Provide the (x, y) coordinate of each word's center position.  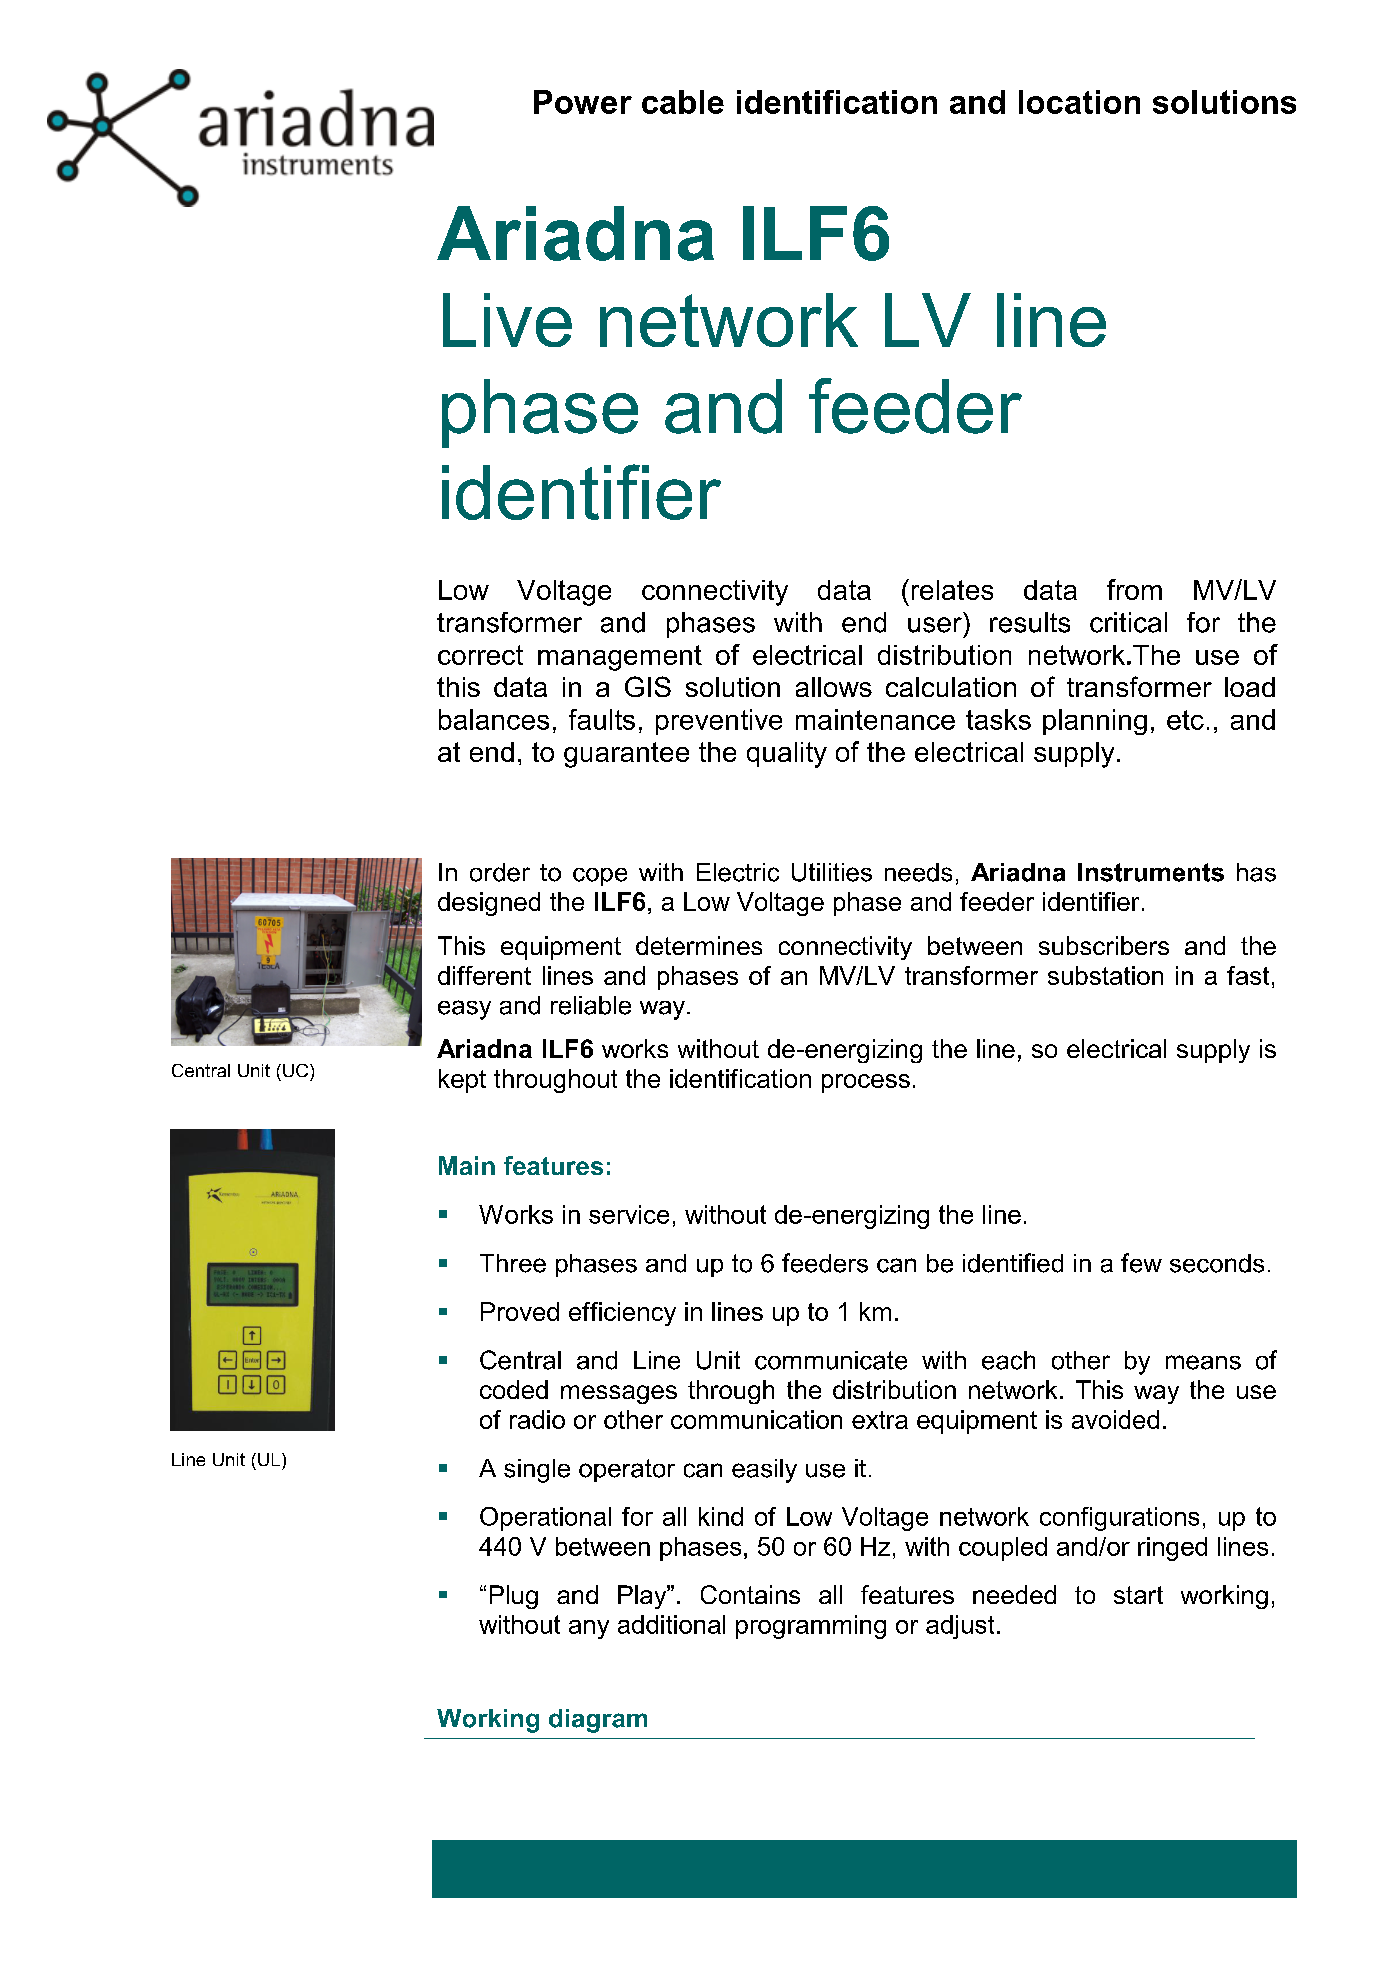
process (866, 1083)
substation (1105, 975)
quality (787, 755)
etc (1185, 720)
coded (514, 1389)
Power (583, 102)
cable (683, 102)
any (589, 1629)
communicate (831, 1360)
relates (952, 590)
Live (507, 320)
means (1203, 1362)
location (1079, 102)
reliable (591, 1005)
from (1134, 589)
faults (602, 719)
